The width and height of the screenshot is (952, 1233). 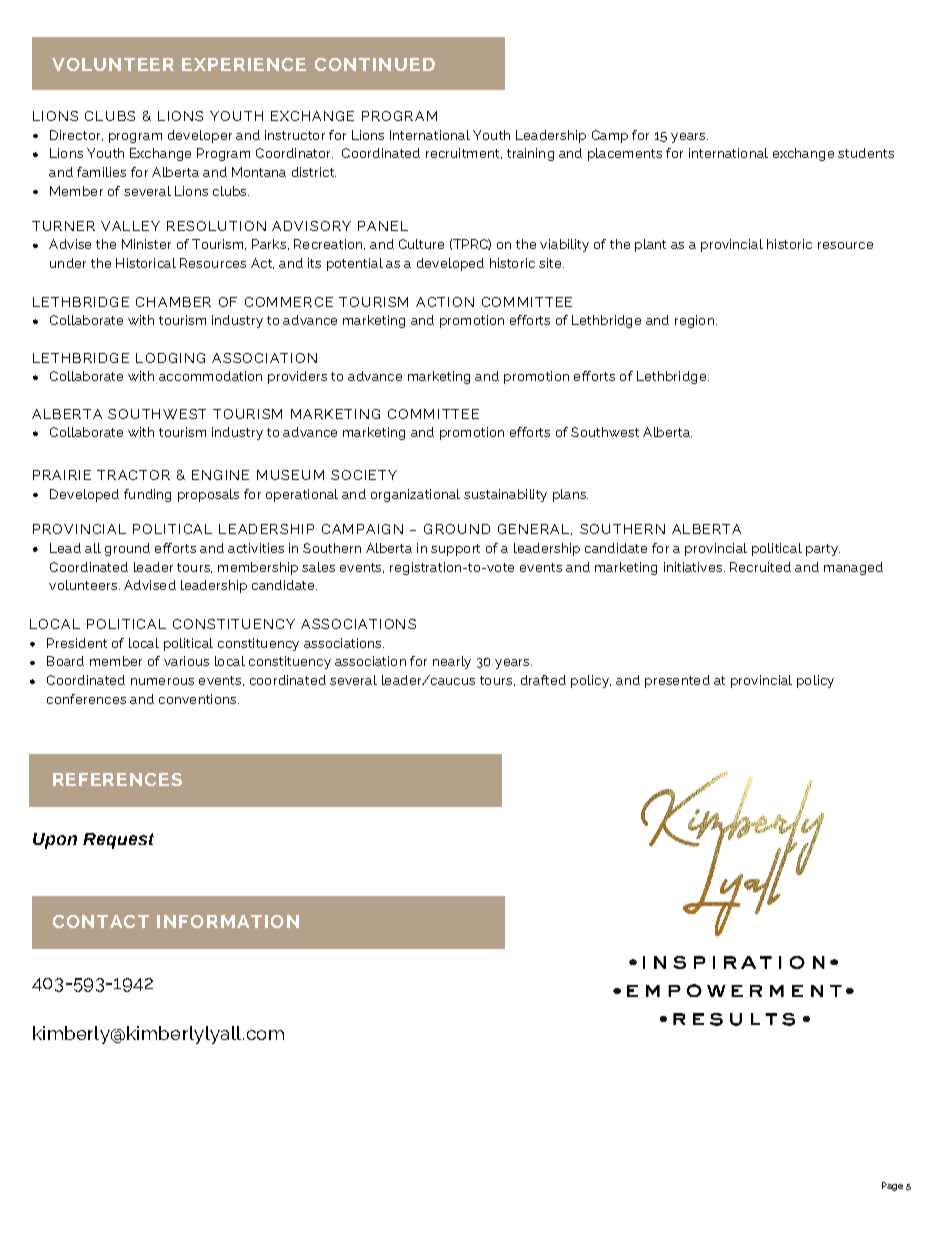 I want to click on recruitment, so click(x=464, y=153).
